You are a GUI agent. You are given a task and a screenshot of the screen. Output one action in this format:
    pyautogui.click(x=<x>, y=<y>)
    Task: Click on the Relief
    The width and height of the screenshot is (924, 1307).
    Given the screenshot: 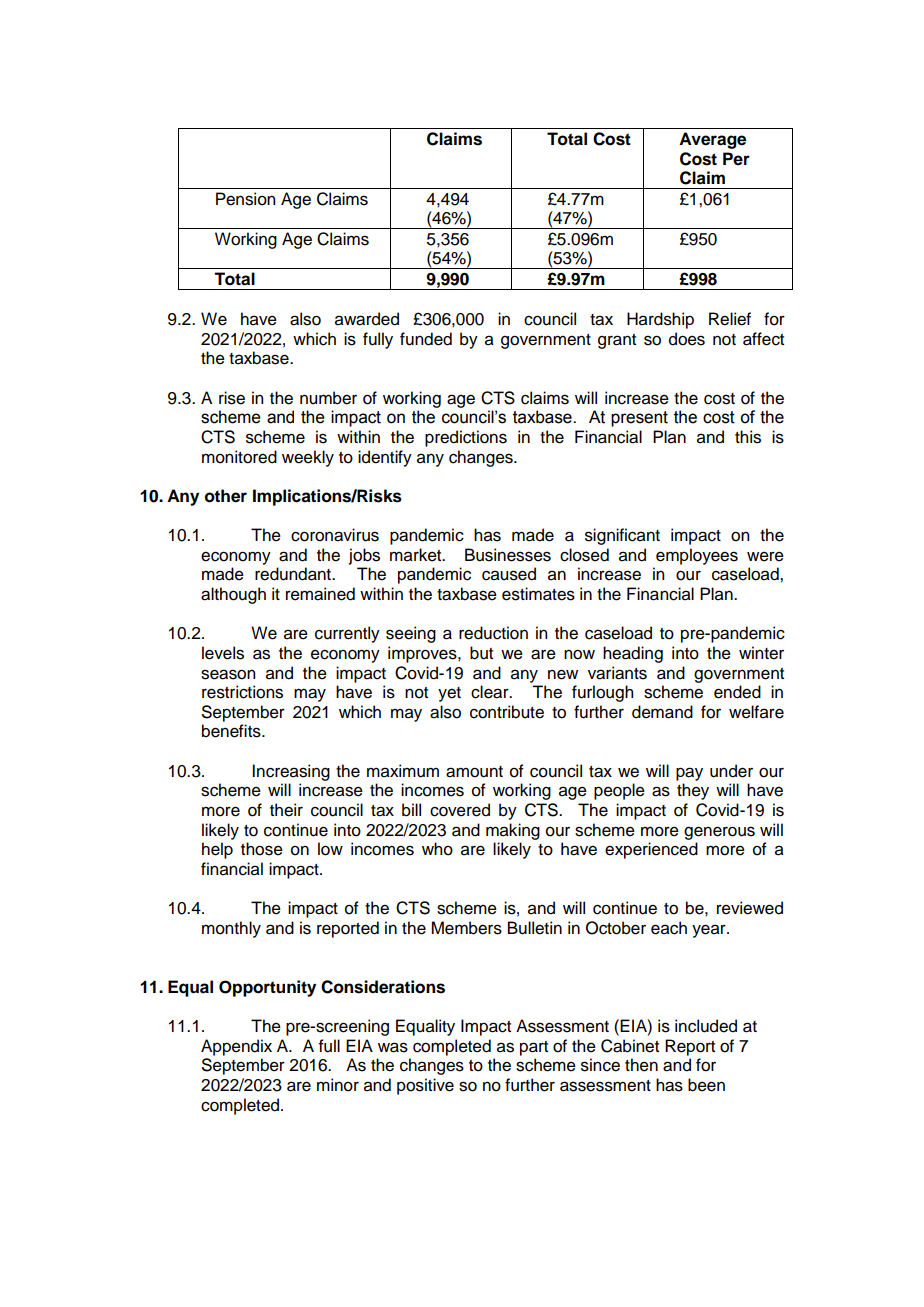 What is the action you would take?
    pyautogui.click(x=730, y=319)
